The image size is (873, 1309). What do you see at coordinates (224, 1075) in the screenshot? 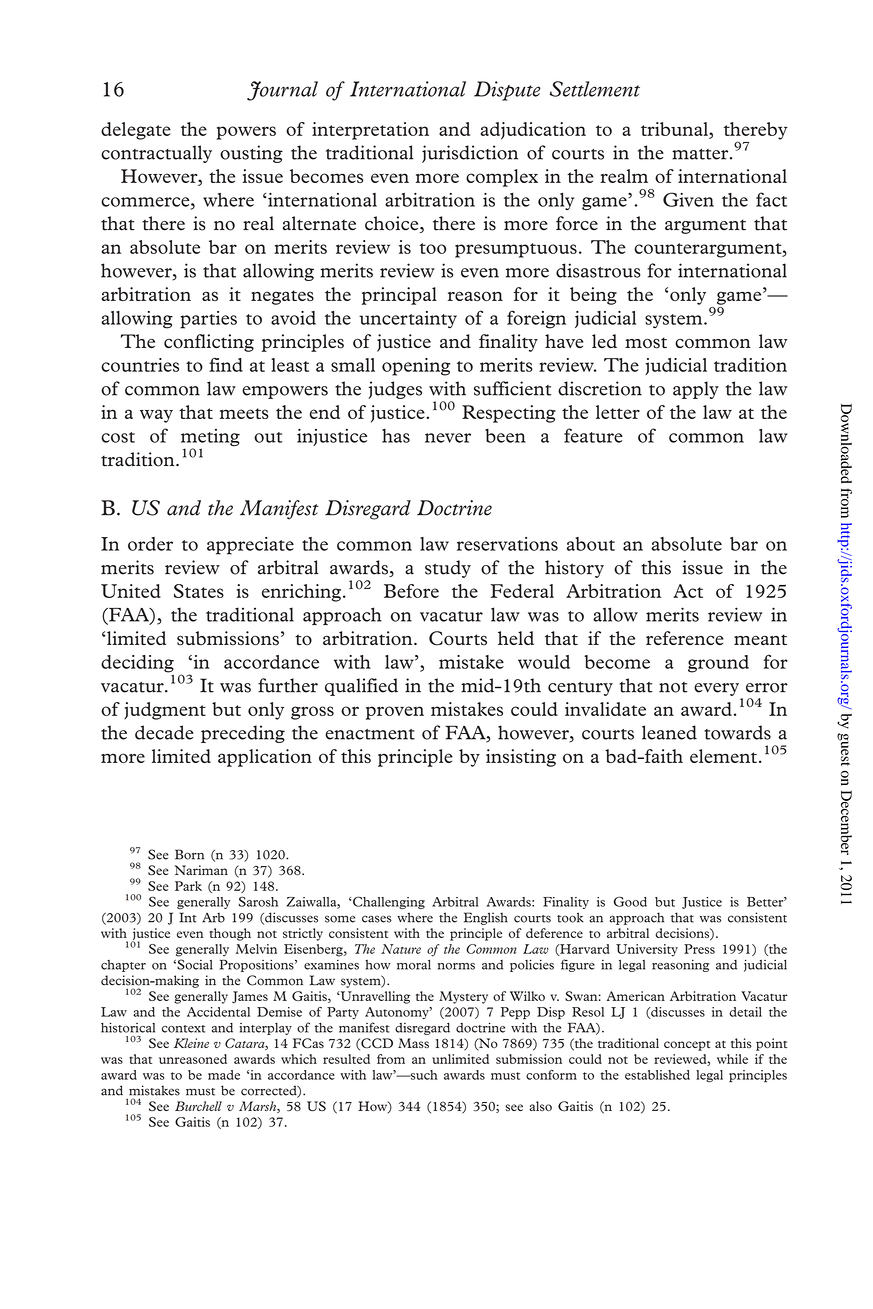
I see `made` at bounding box center [224, 1075].
